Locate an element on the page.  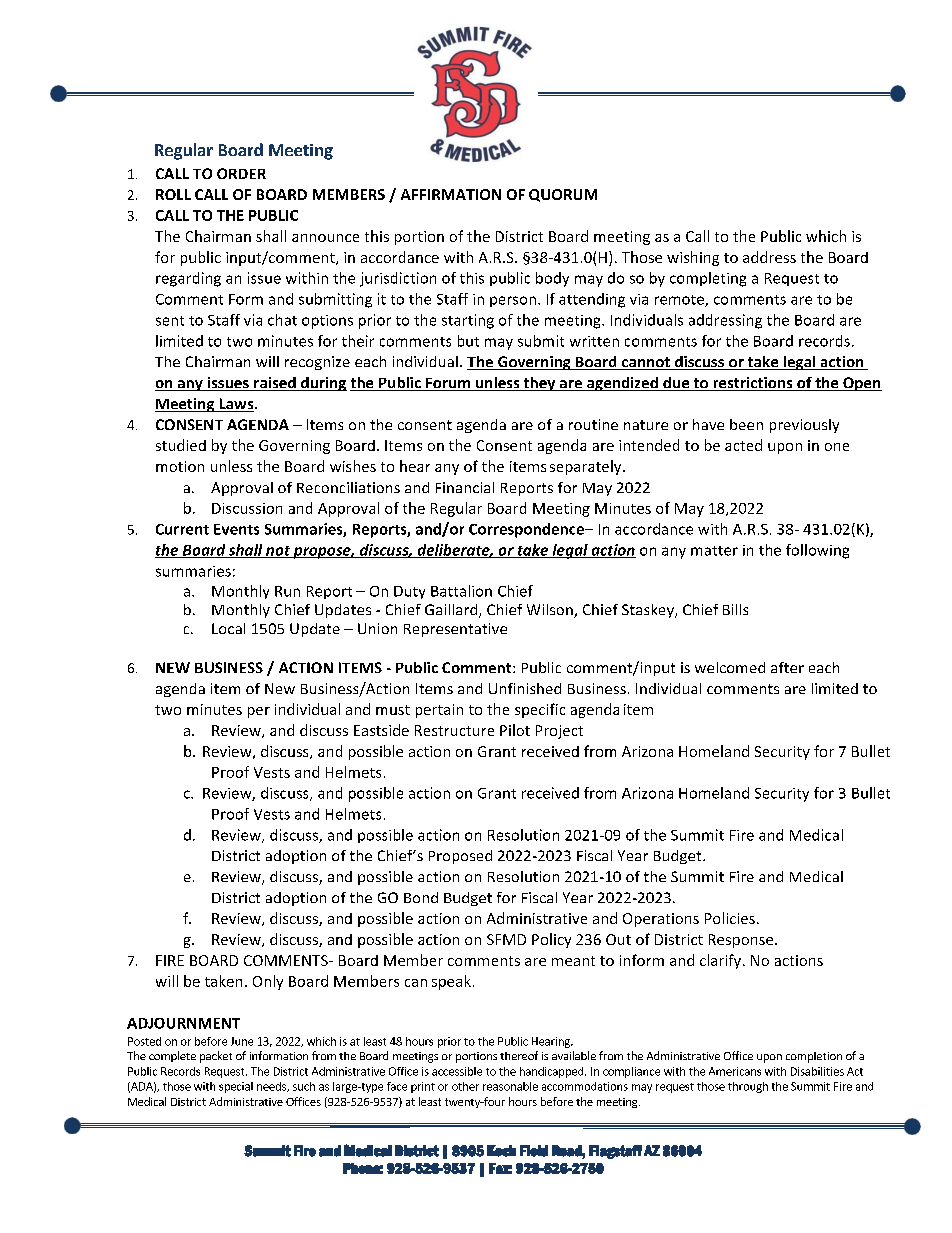
wishing is located at coordinates (693, 258).
